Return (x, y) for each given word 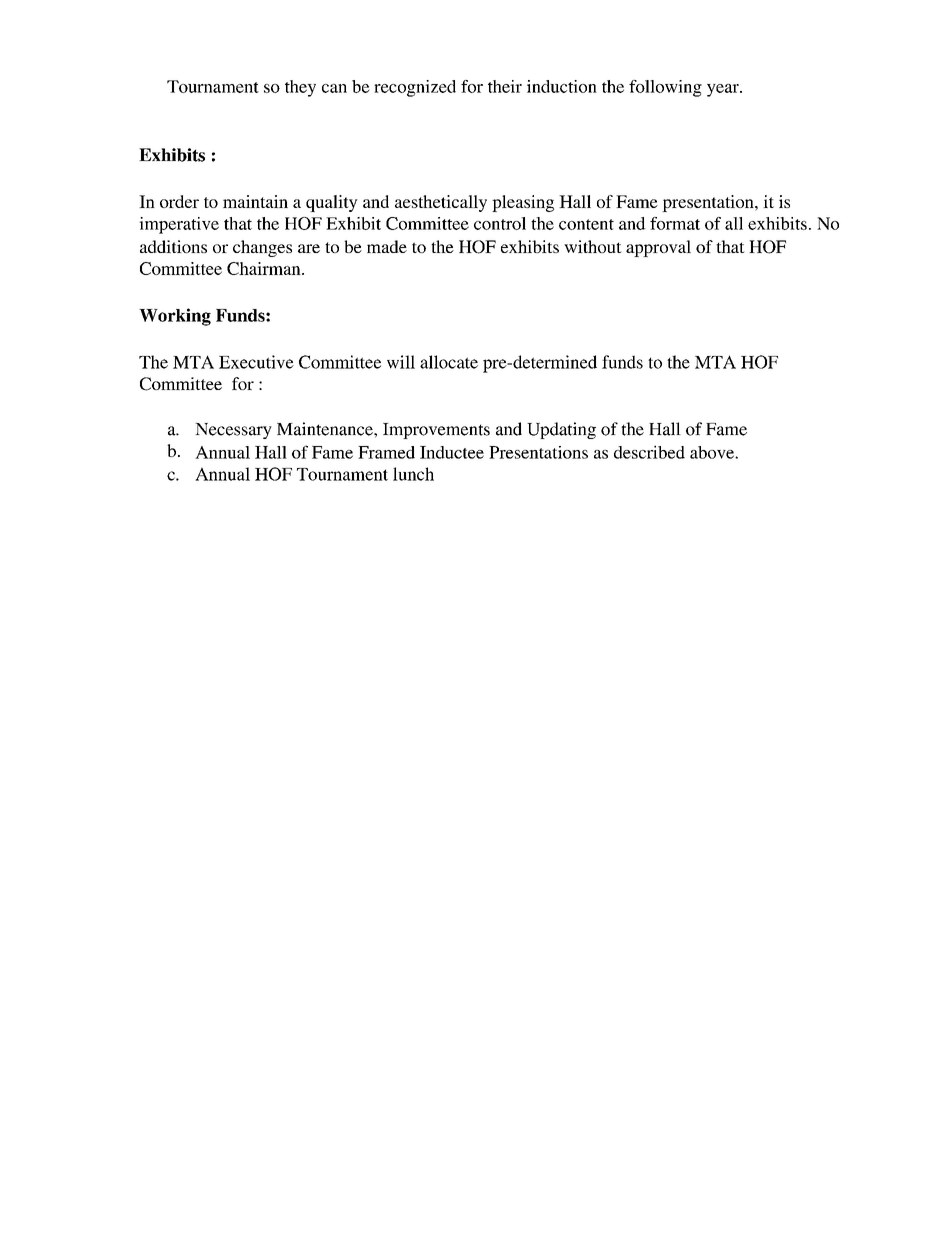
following (665, 88)
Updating (561, 430)
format (675, 223)
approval (658, 248)
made (387, 246)
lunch (413, 474)
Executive (256, 362)
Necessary (233, 431)
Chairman (265, 268)
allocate (449, 362)
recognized (415, 88)
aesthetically (441, 203)
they (300, 88)
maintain (255, 201)
